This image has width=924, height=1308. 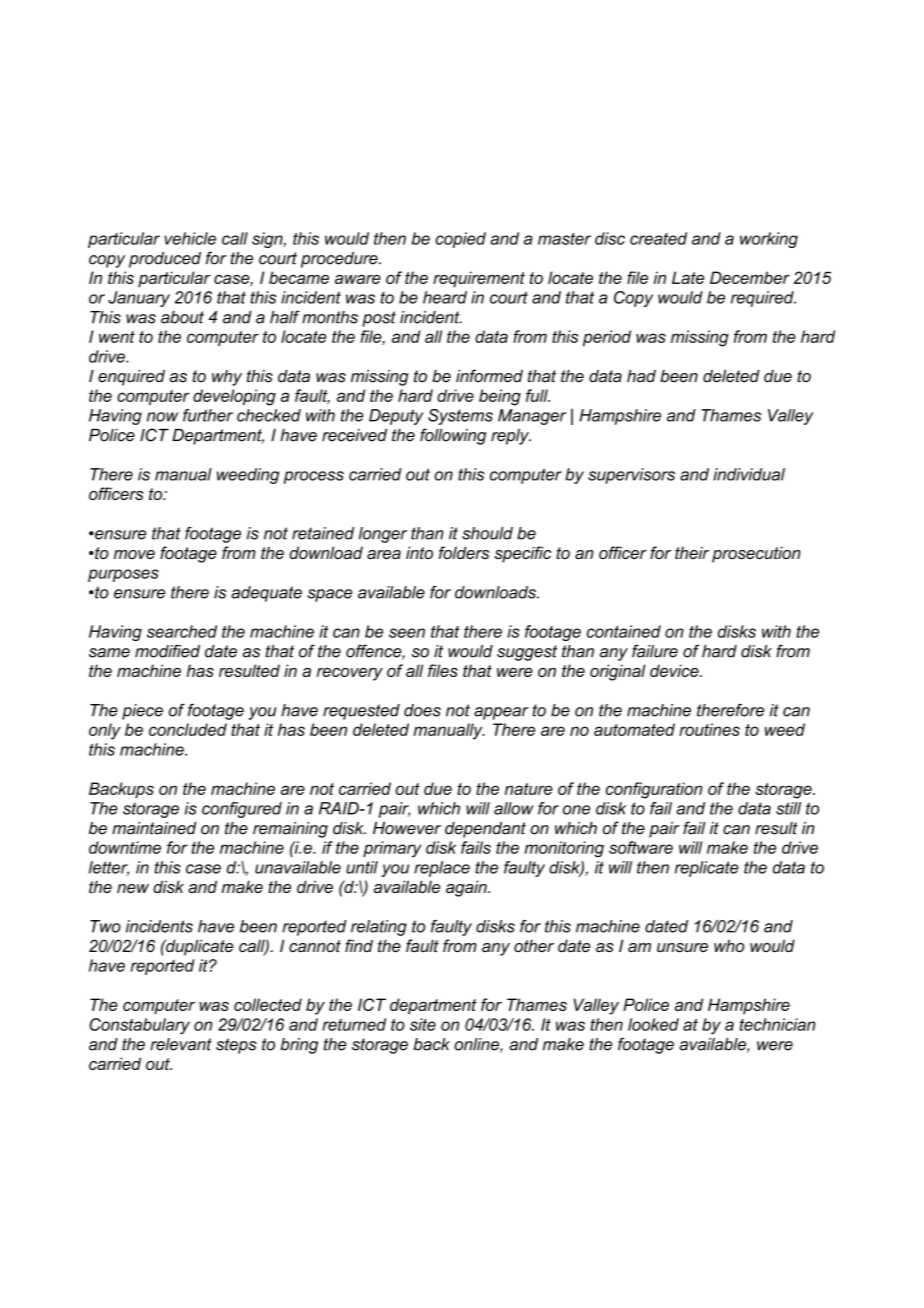 I want to click on looked, so click(x=653, y=1024).
